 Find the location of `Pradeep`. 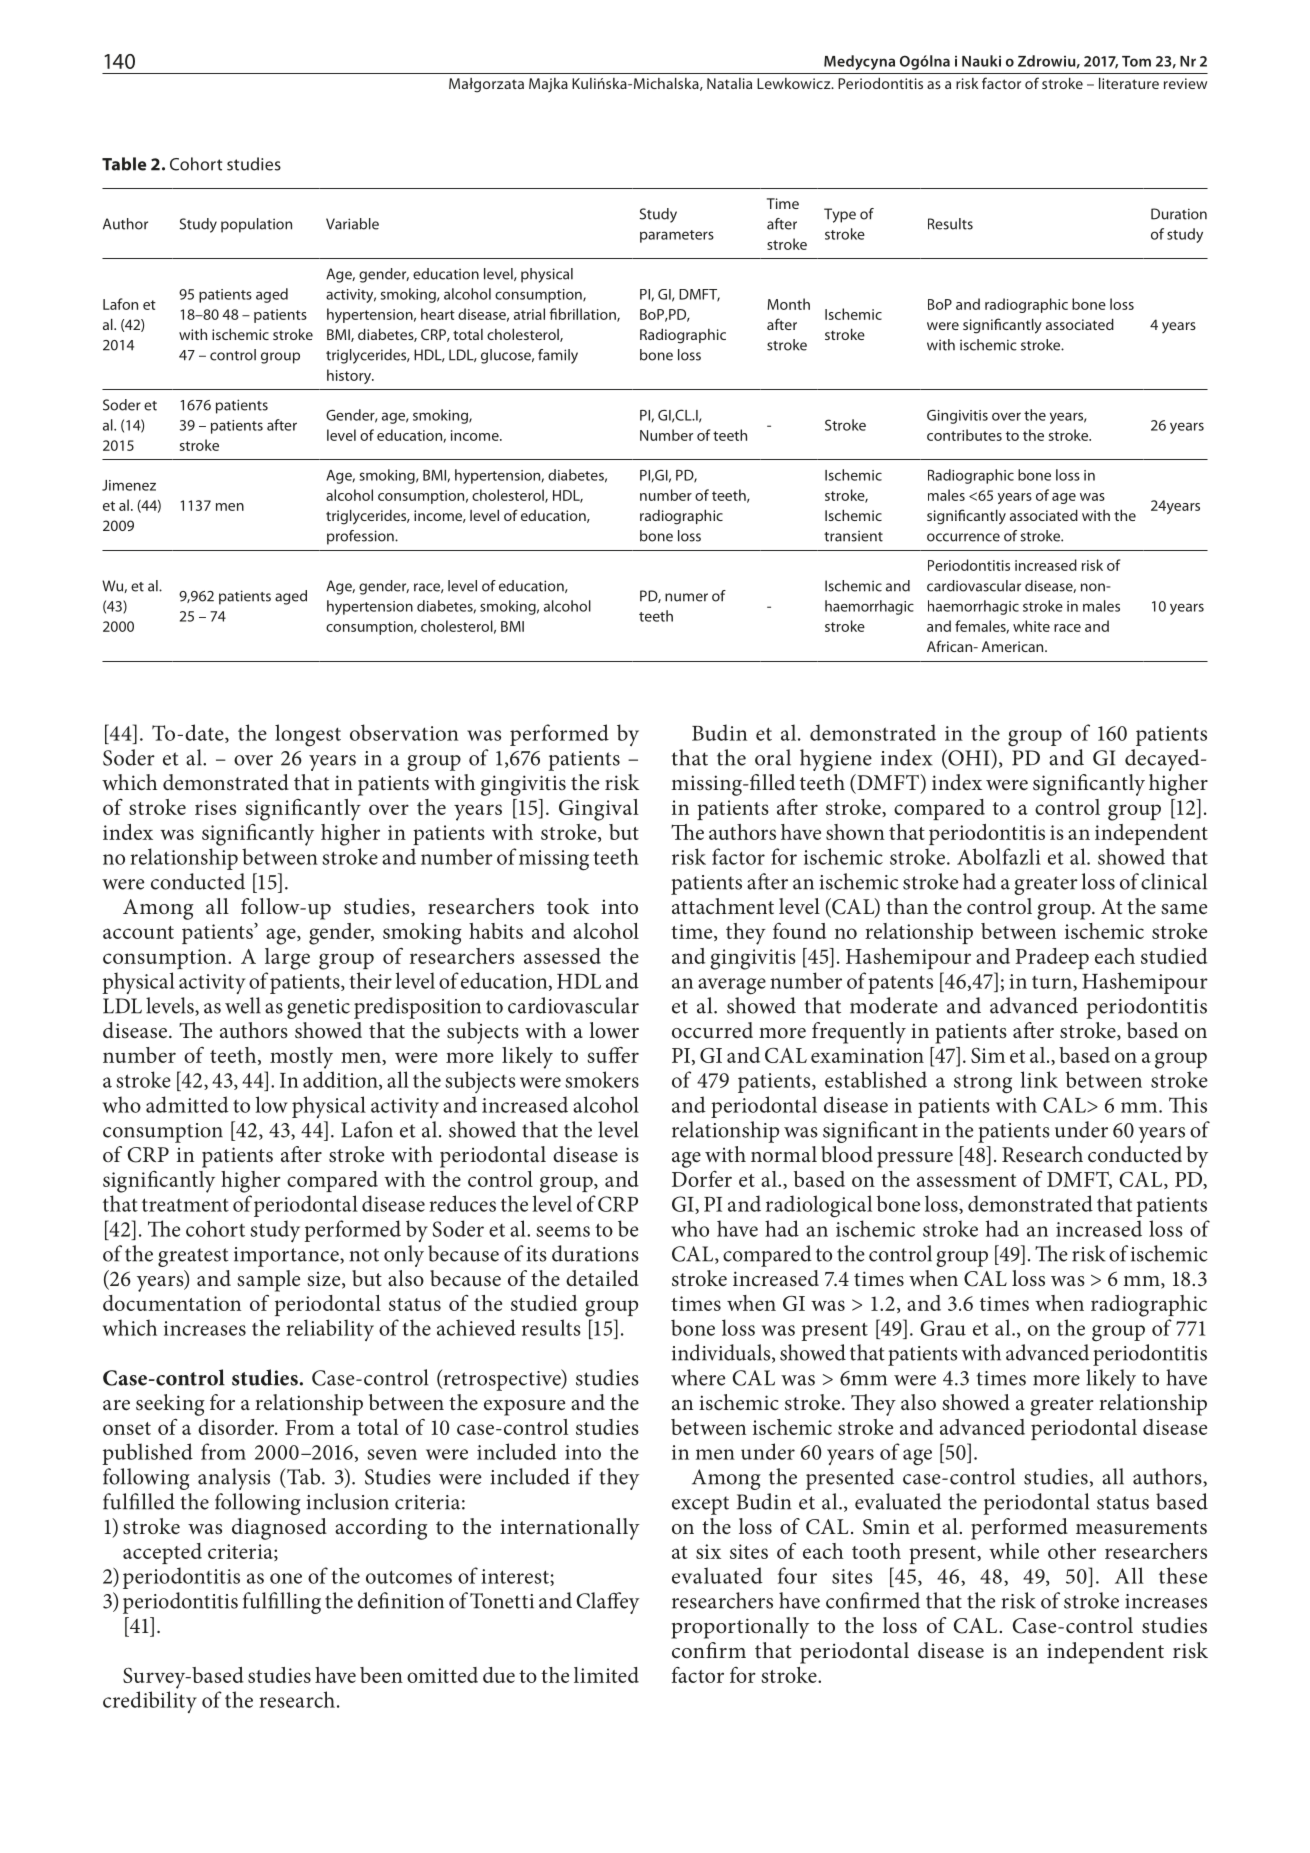

Pradeep is located at coordinates (1052, 958).
